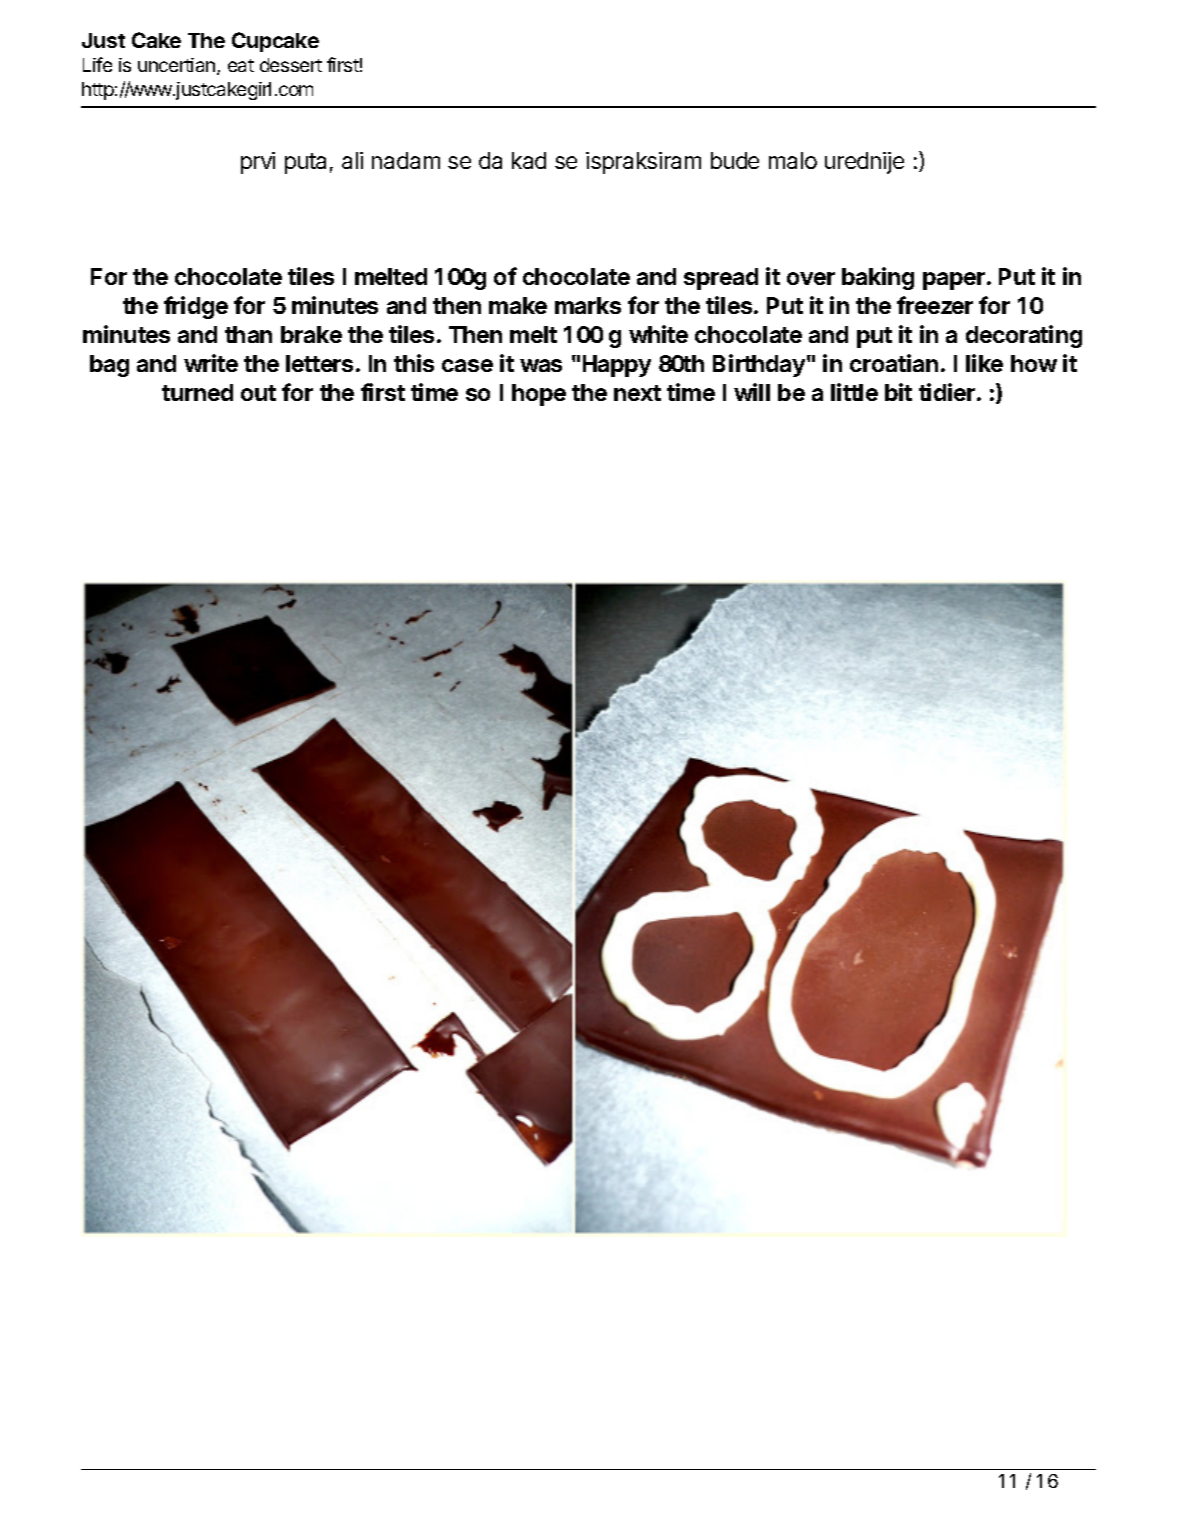 Image resolution: width=1177 pixels, height=1524 pixels. Describe the element at coordinates (793, 160) in the screenshot. I see `malo` at that location.
